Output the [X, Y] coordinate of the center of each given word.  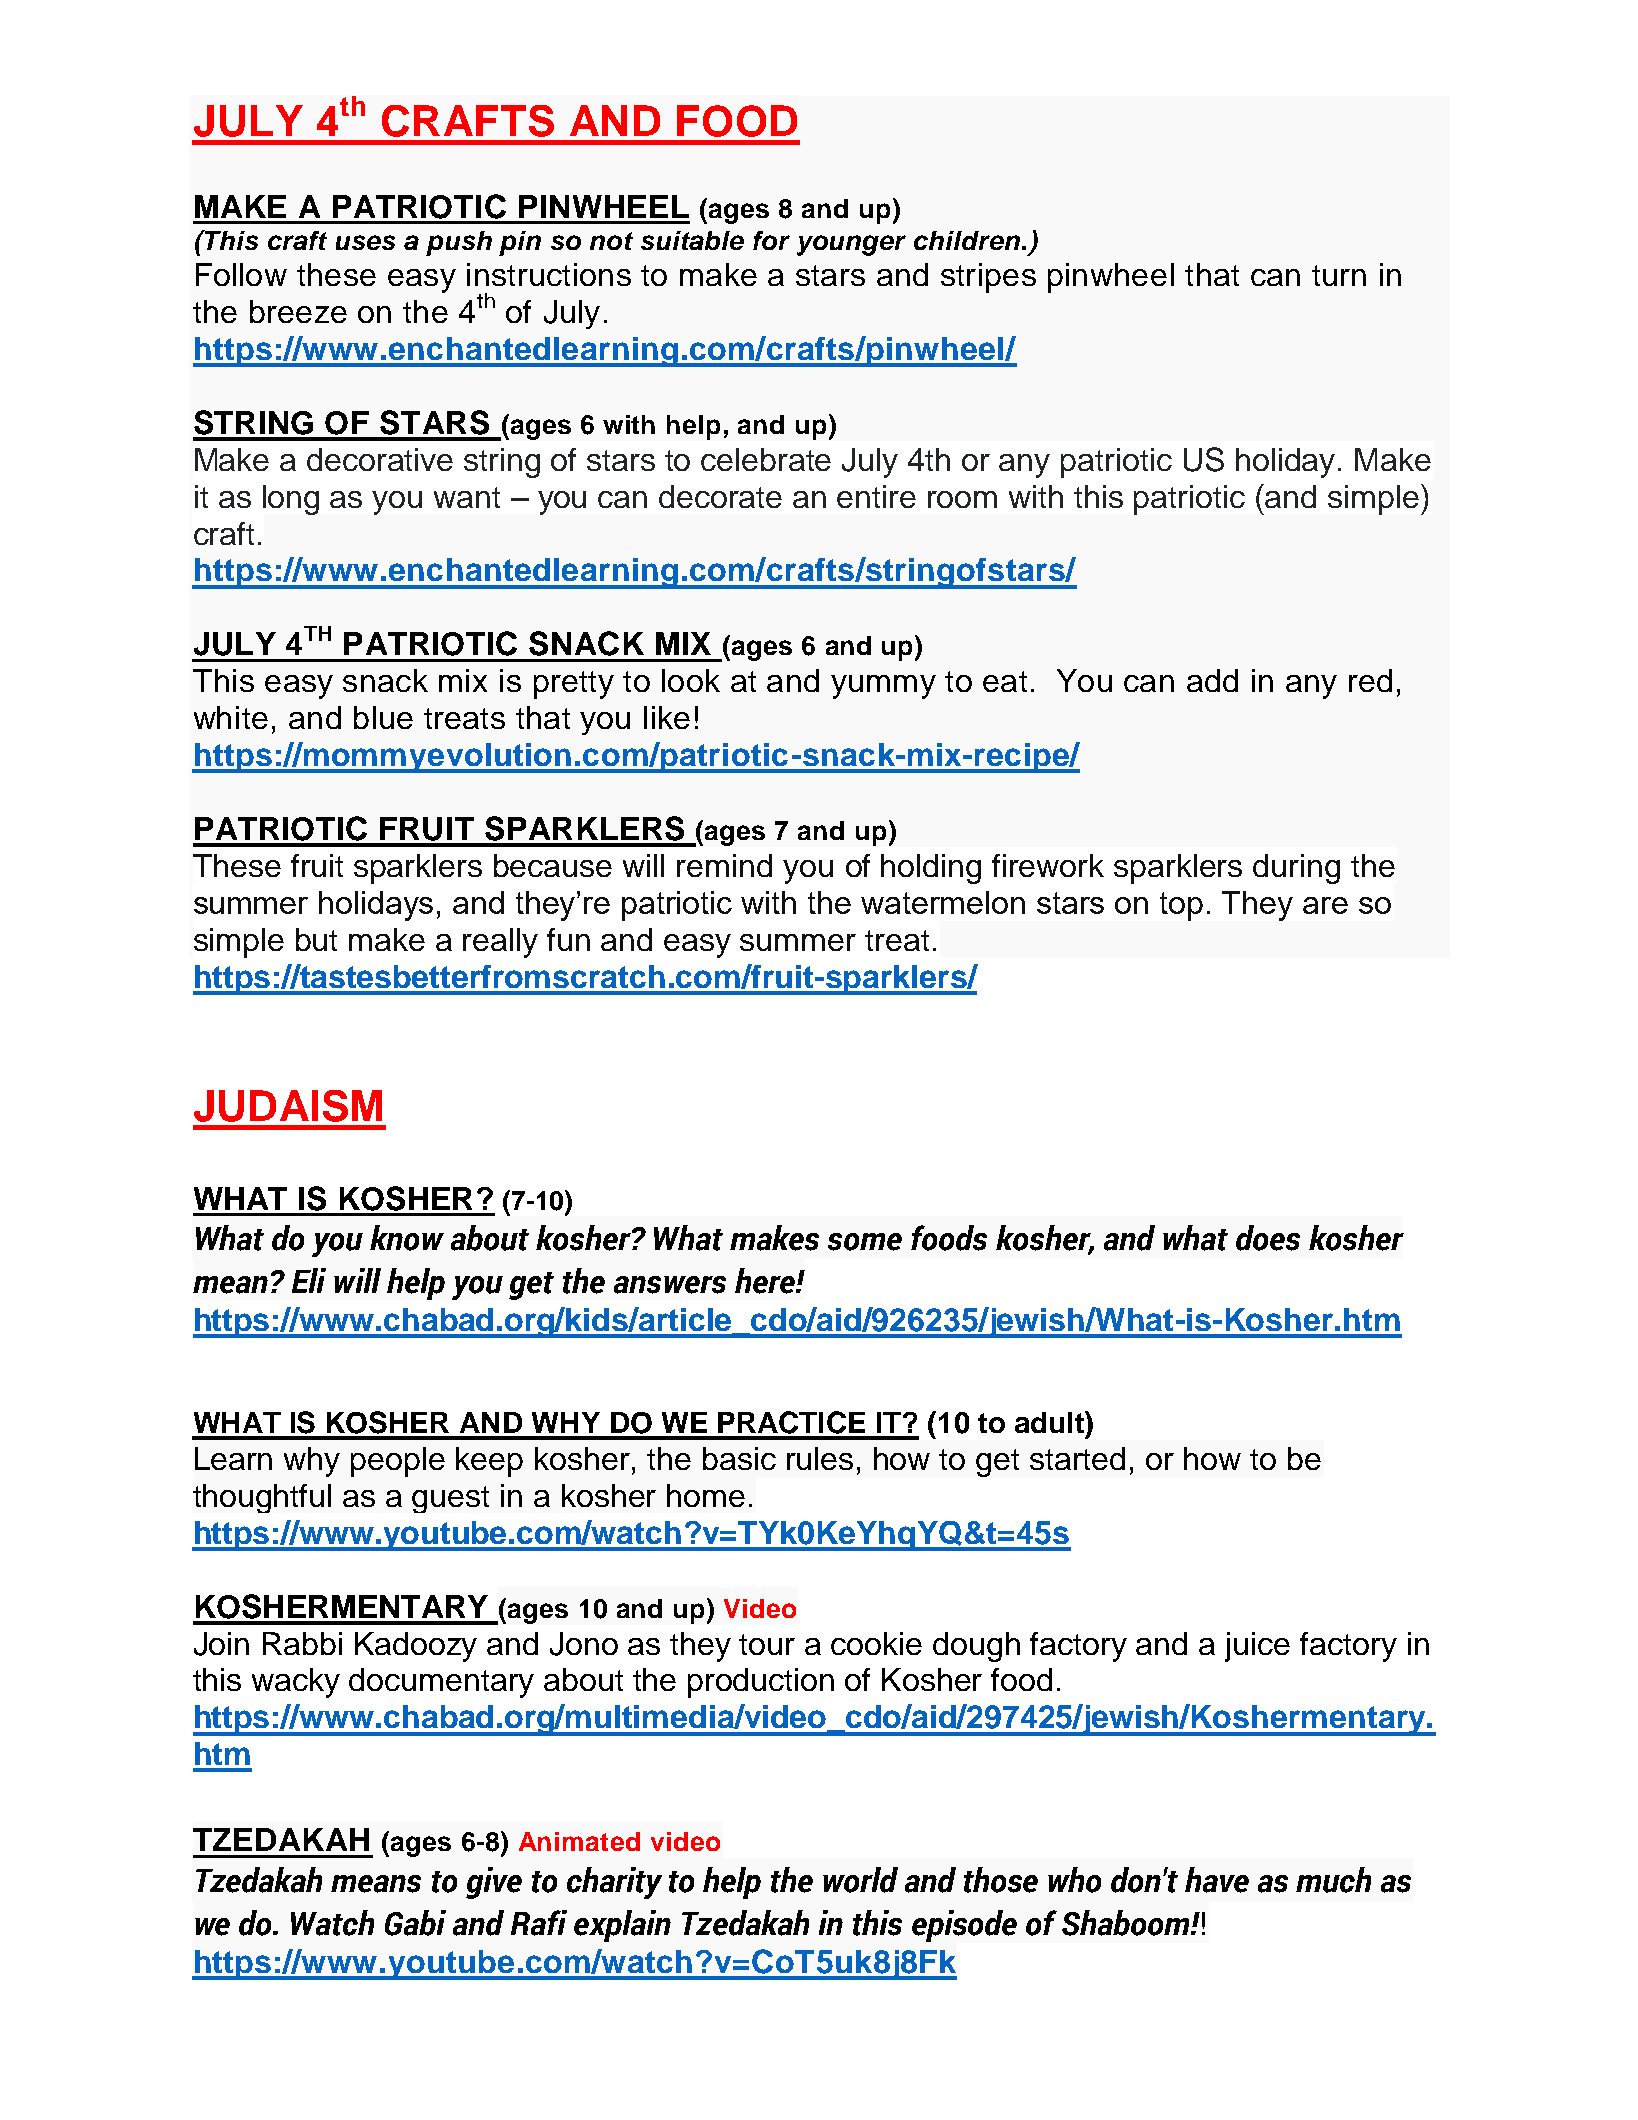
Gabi [415, 1923]
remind [724, 865]
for [771, 240]
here [766, 1281]
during [1296, 869]
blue [383, 717]
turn [1339, 275]
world [860, 1880]
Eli [309, 1280]
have [1217, 1880]
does [1268, 1238]
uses [365, 242]
